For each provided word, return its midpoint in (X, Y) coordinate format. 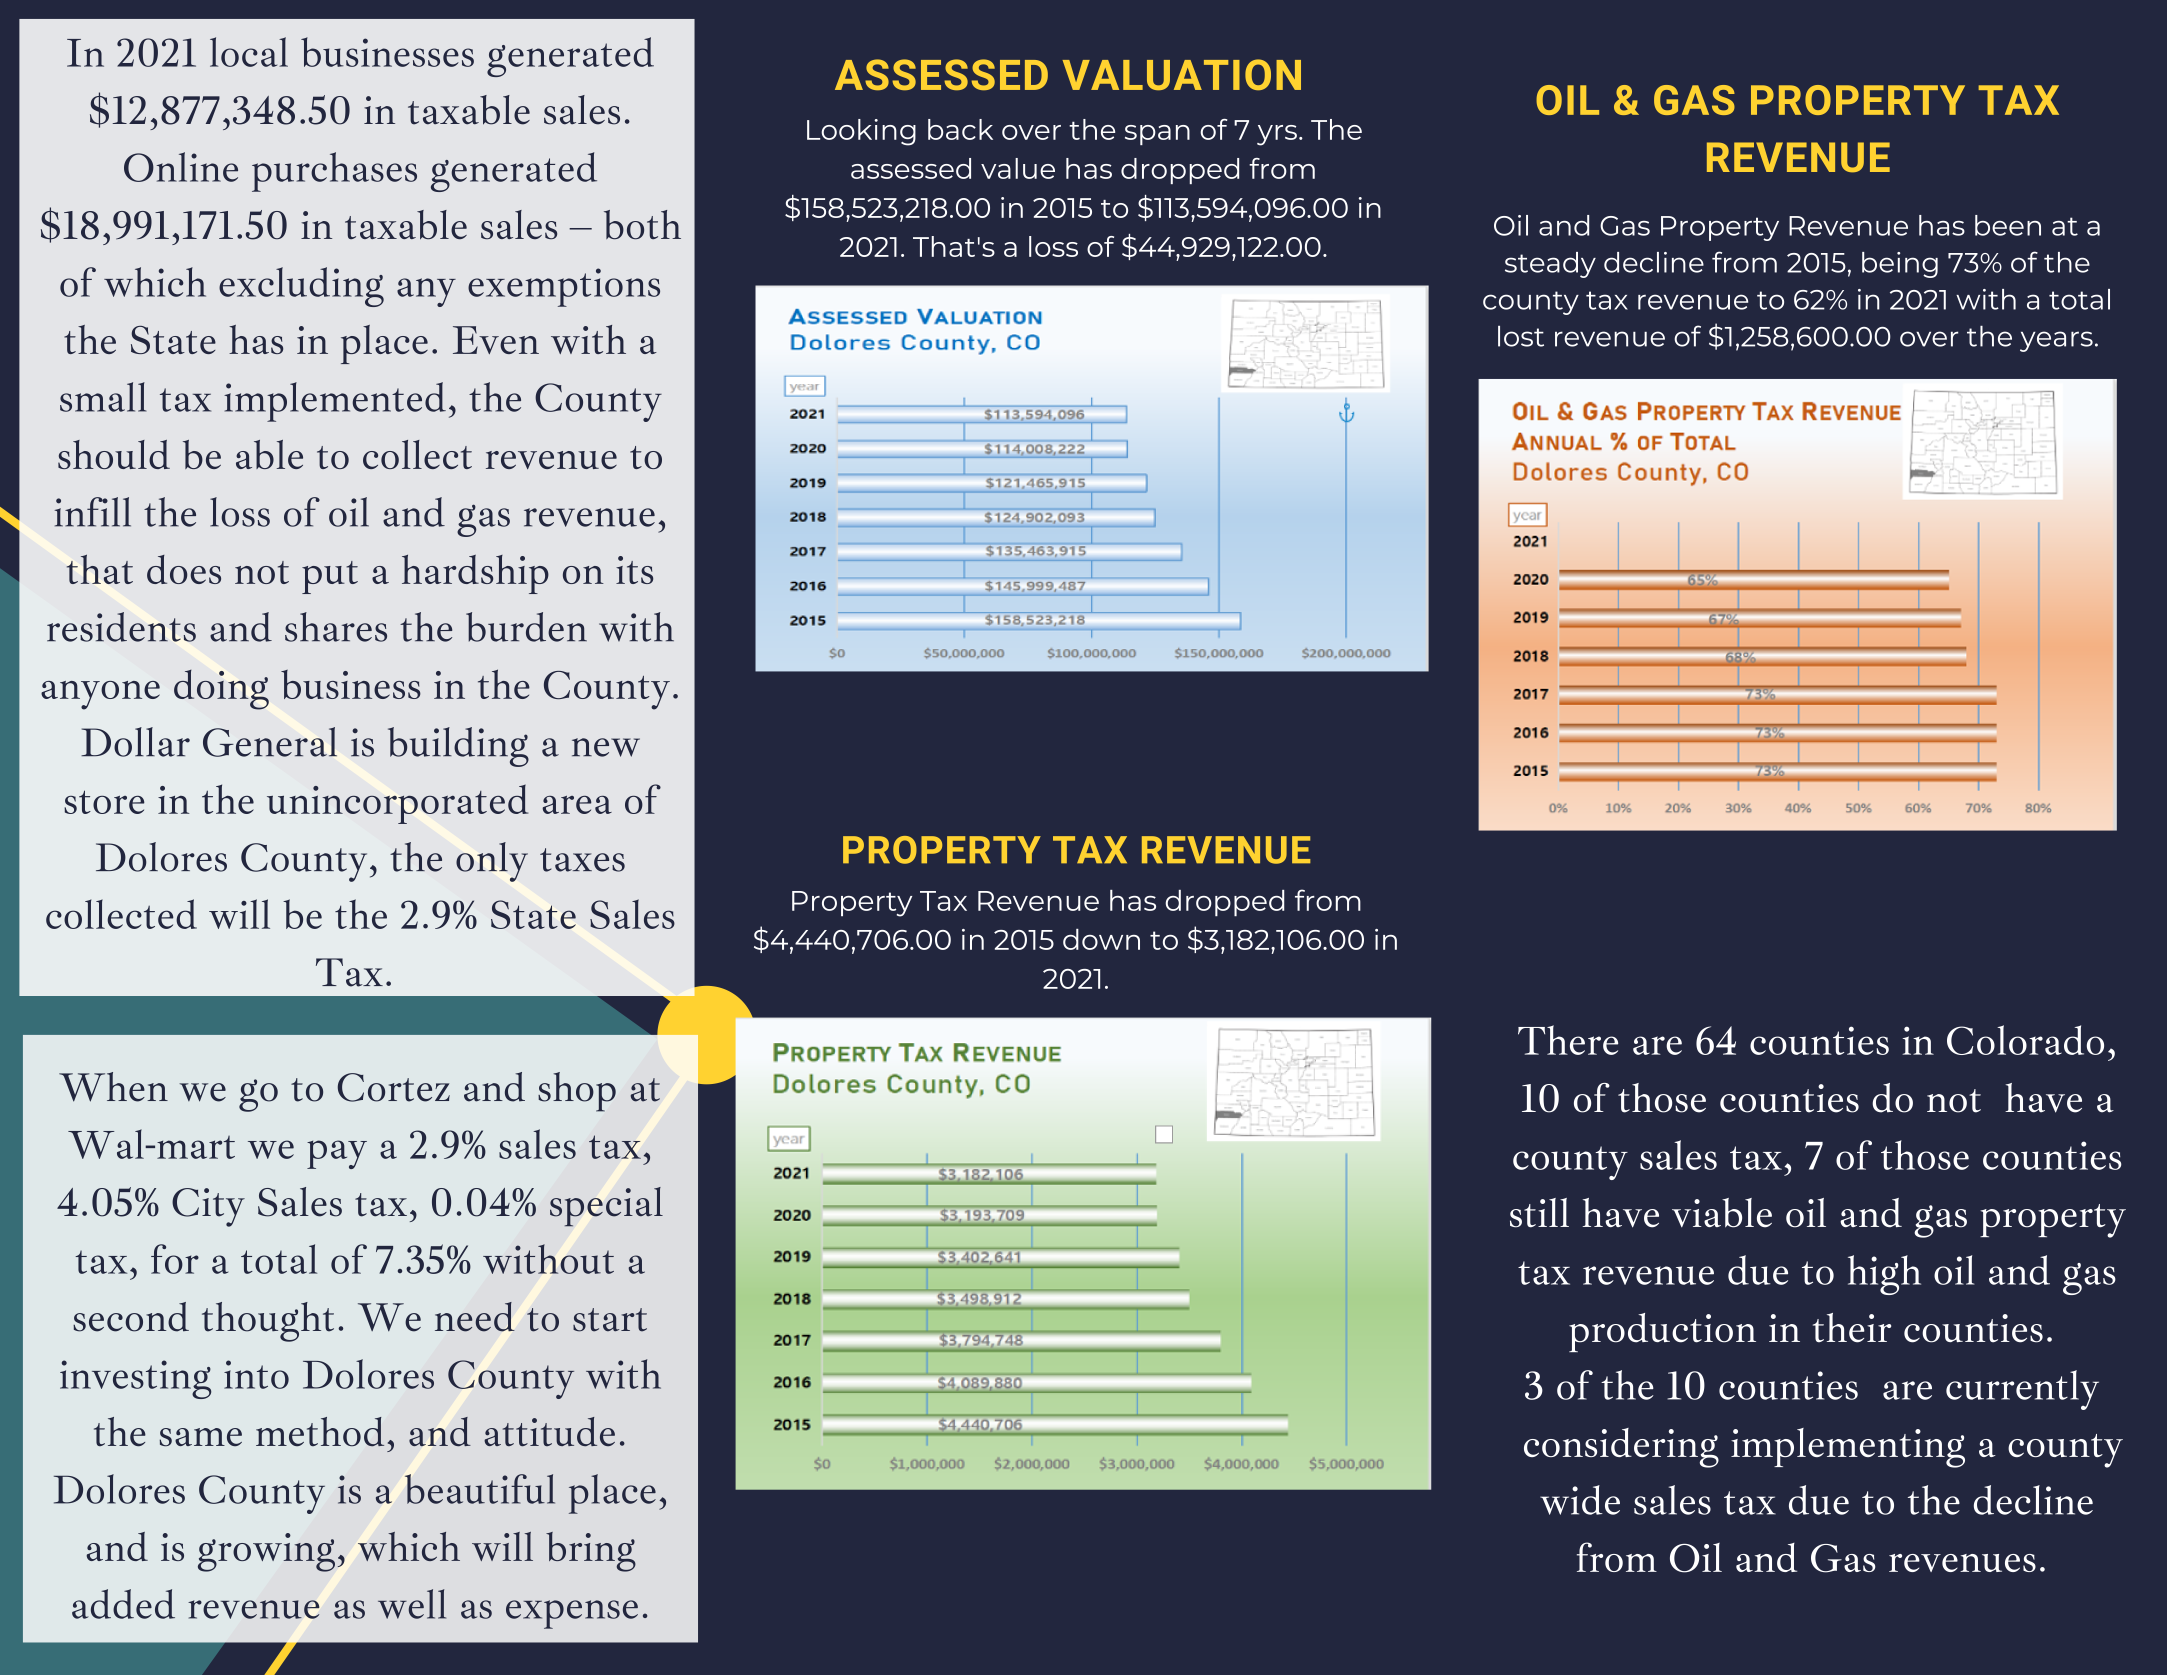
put (330, 577)
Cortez (394, 1087)
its (634, 570)
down (1101, 939)
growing (266, 1552)
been (2008, 225)
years (2056, 341)
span (1157, 135)
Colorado (2025, 1040)
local (249, 52)
